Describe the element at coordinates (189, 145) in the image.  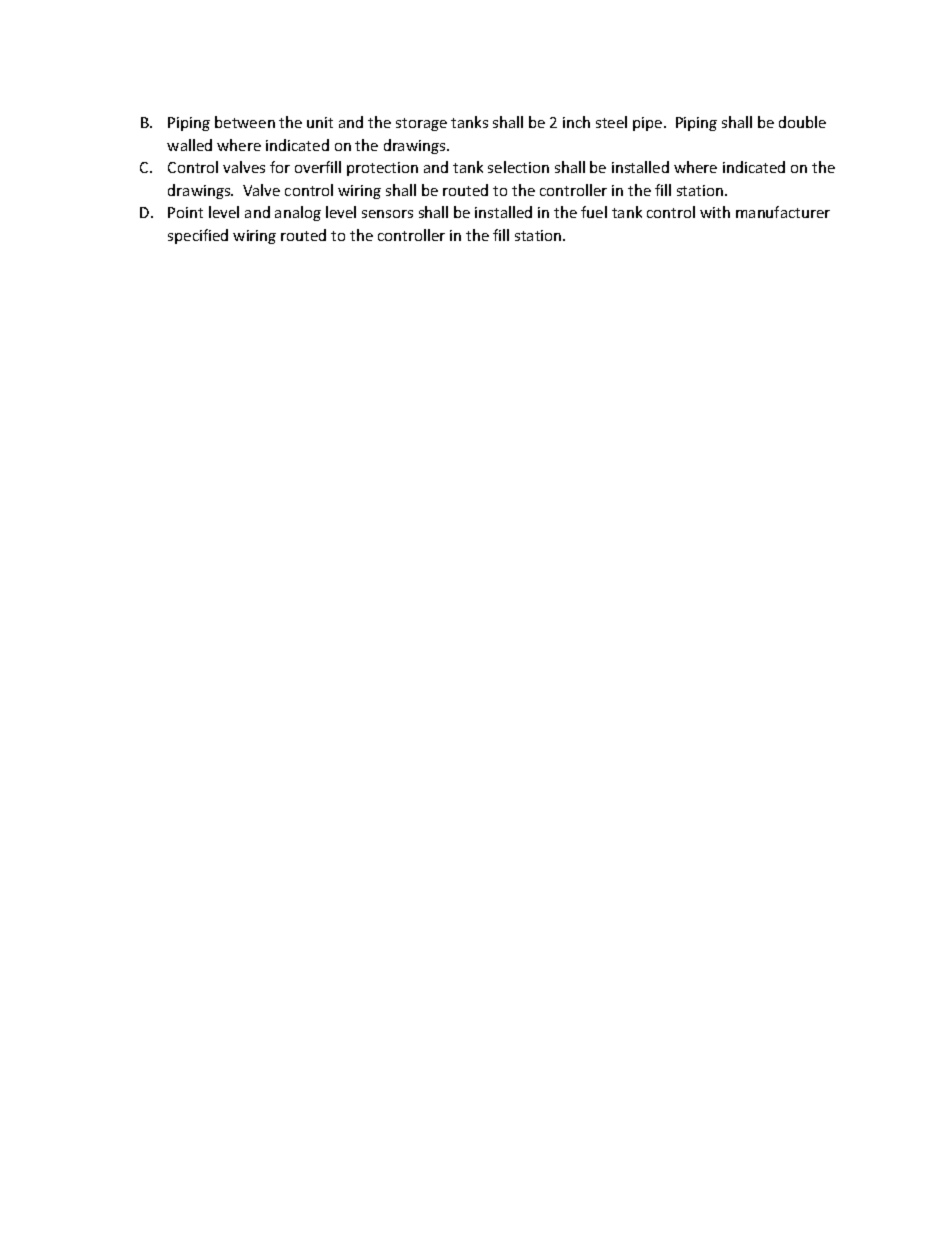
I see `walled` at that location.
